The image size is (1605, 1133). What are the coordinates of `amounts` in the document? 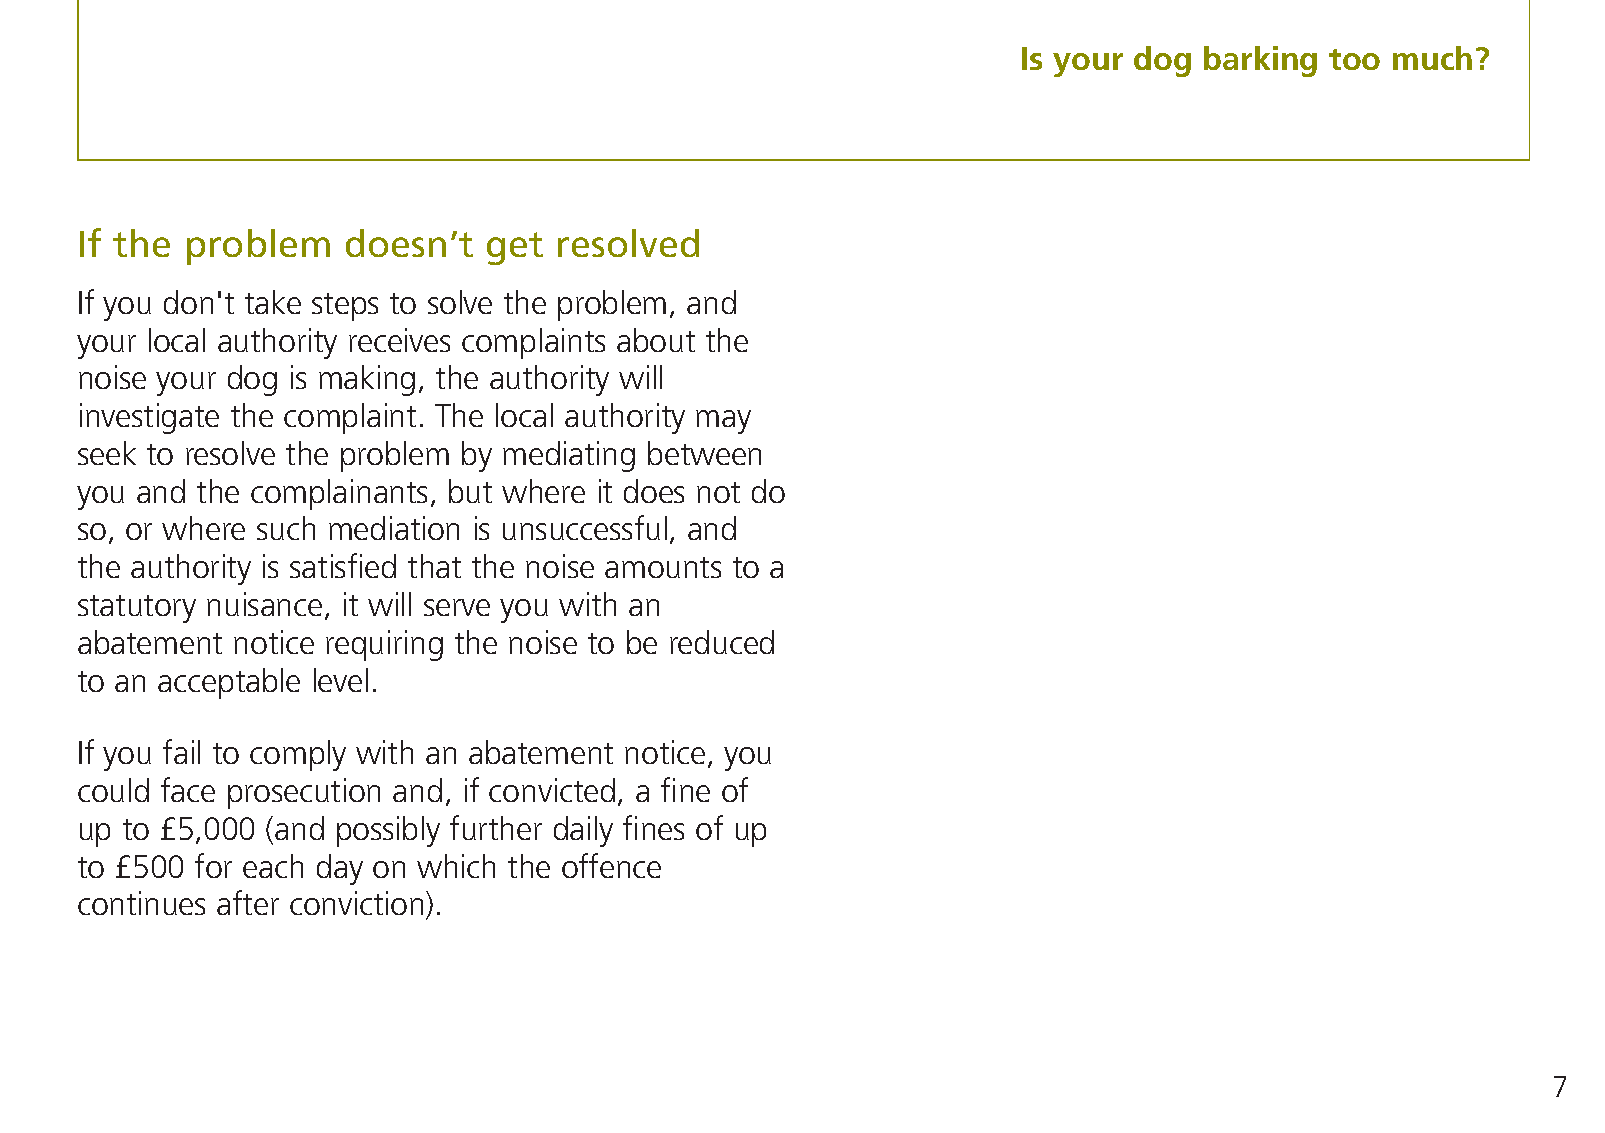 It's located at (663, 567).
